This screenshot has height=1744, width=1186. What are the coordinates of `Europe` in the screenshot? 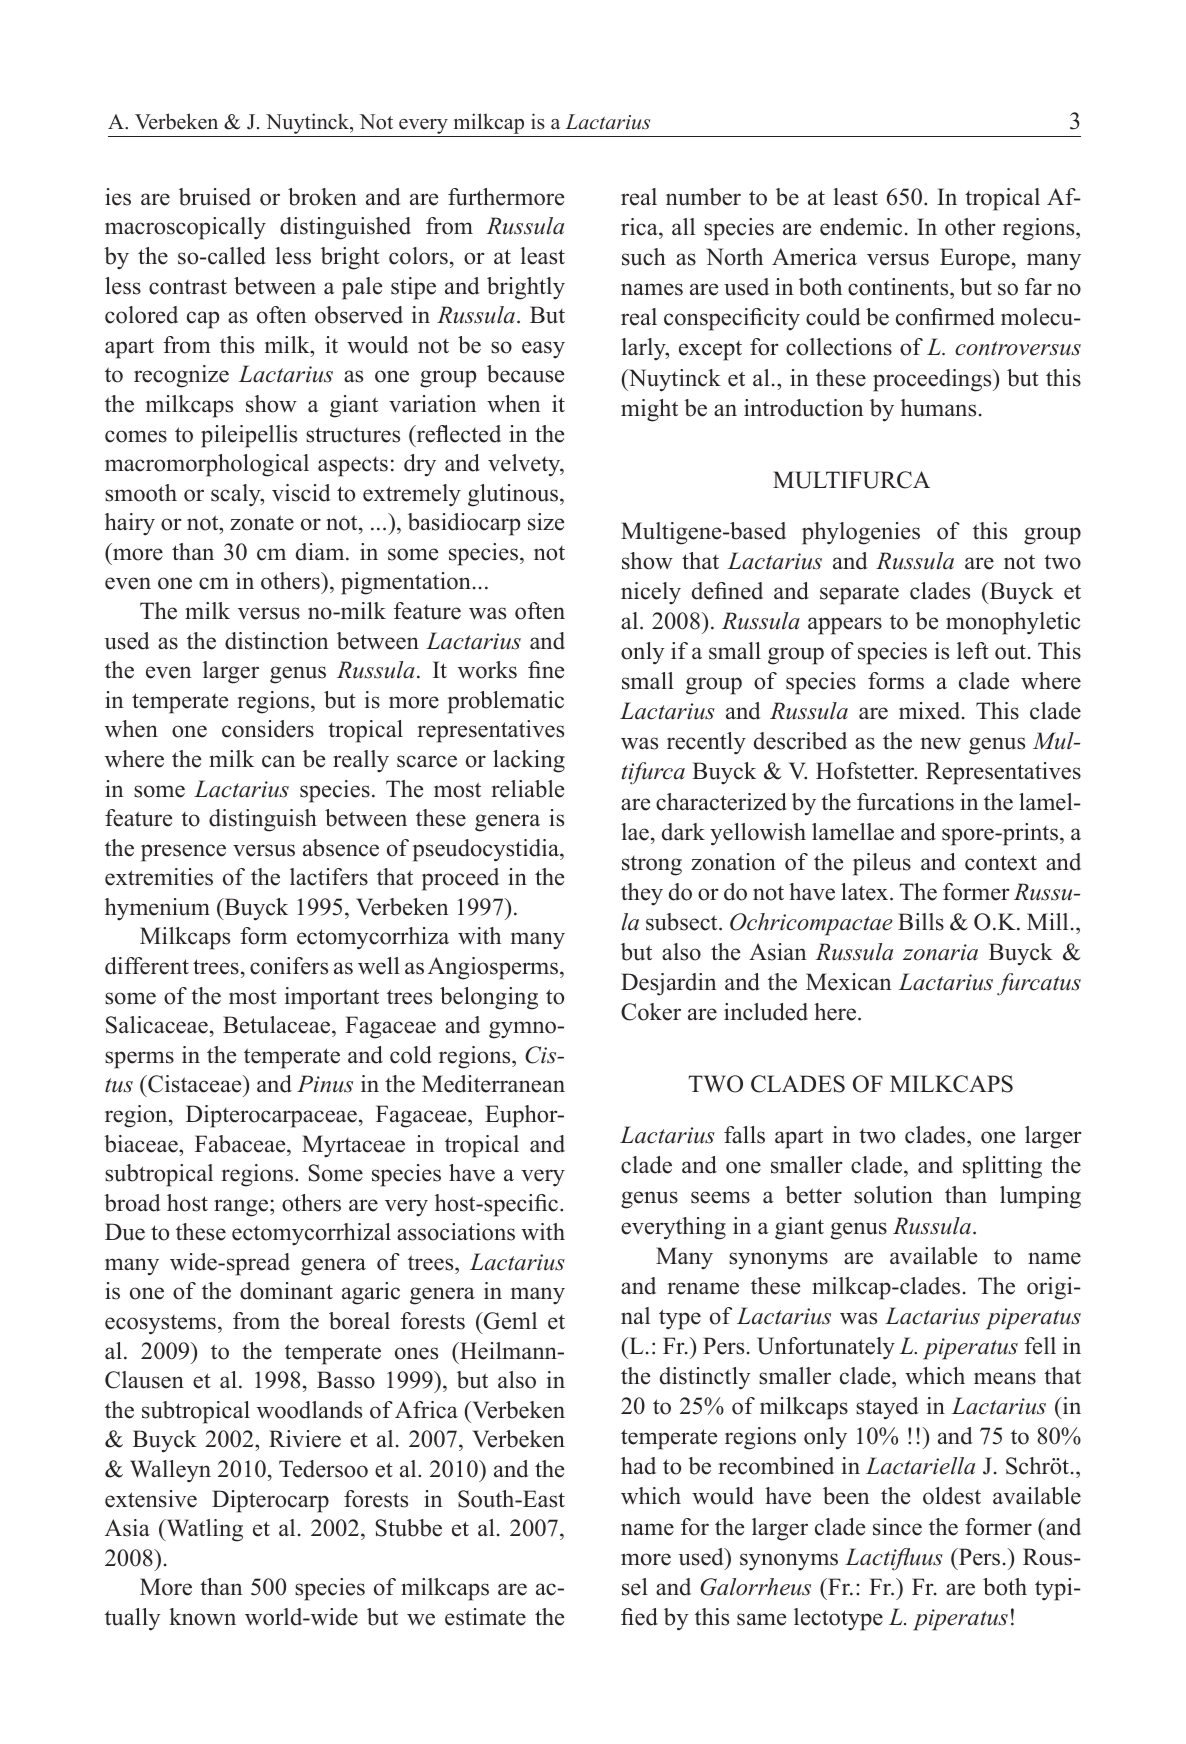 It's located at (975, 259).
